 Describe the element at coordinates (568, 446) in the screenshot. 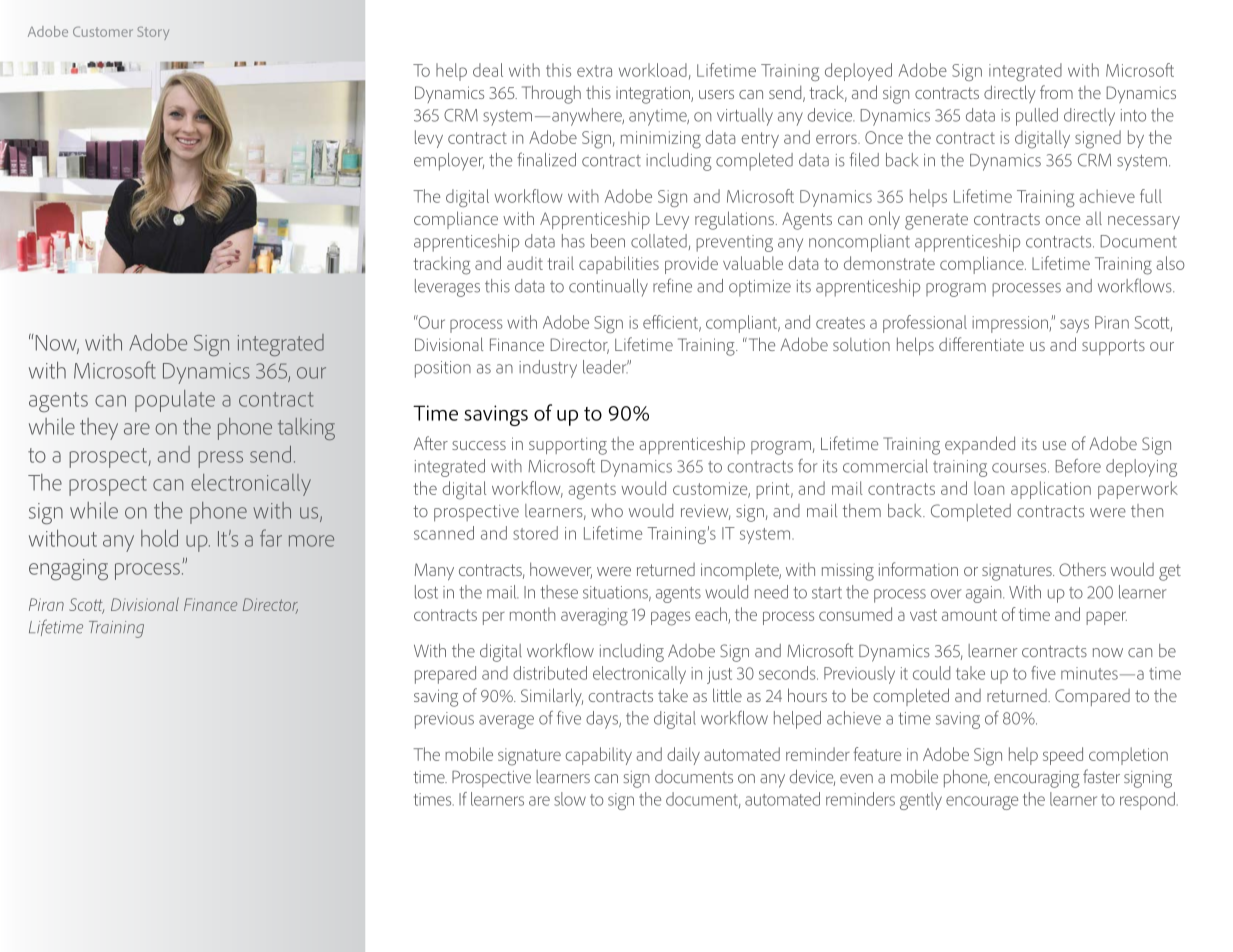

I see `supporting` at that location.
